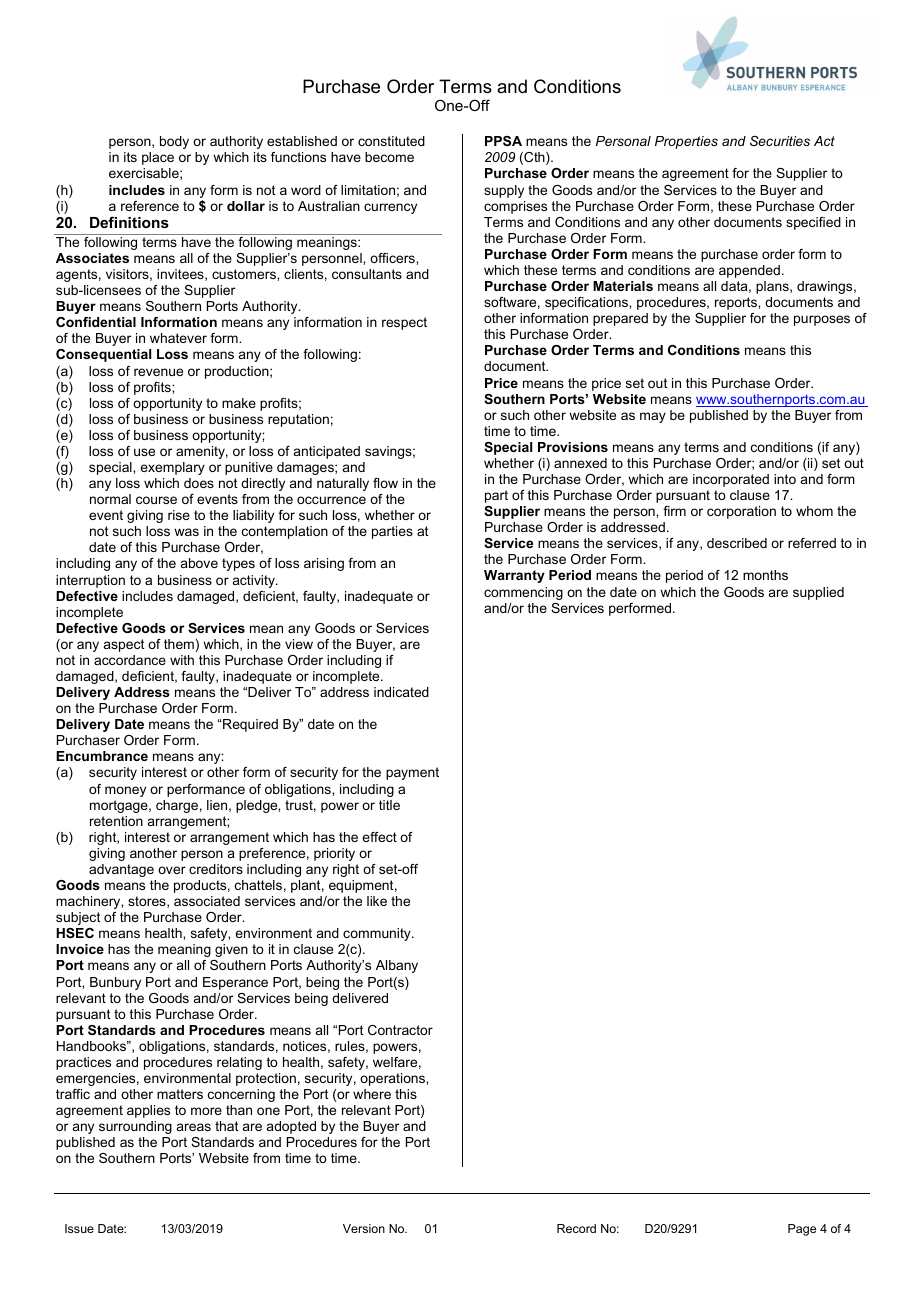 The image size is (924, 1308). I want to click on incorporated, so click(731, 480).
